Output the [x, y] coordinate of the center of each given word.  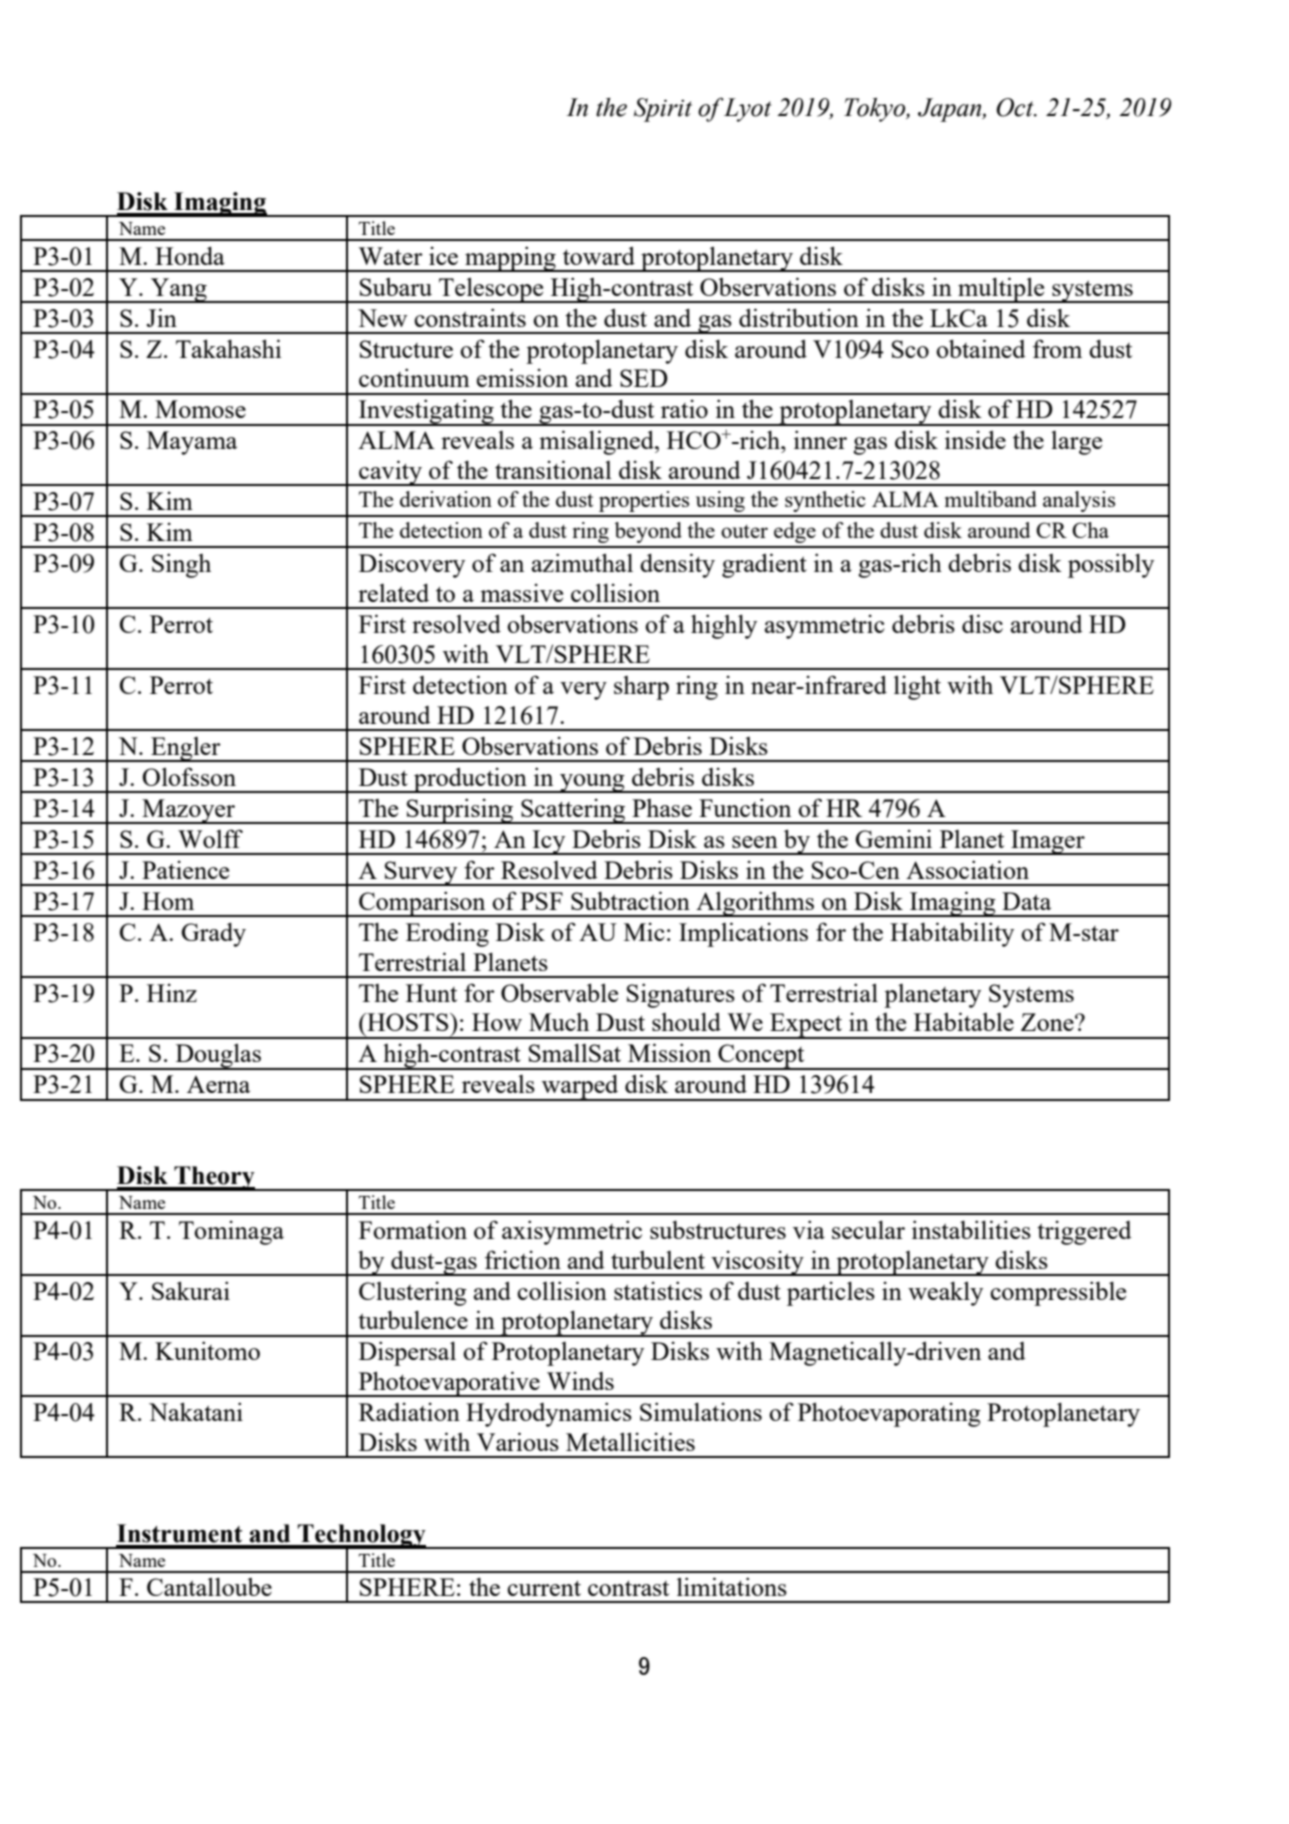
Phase [662, 808]
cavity [390, 473]
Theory [214, 1178]
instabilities [971, 1229]
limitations [732, 1586]
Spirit [663, 110]
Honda [190, 255]
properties [644, 501]
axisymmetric [572, 1232]
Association [967, 869]
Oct [1016, 107]
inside [975, 439]
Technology [362, 1537]
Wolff [210, 838]
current [544, 1588]
